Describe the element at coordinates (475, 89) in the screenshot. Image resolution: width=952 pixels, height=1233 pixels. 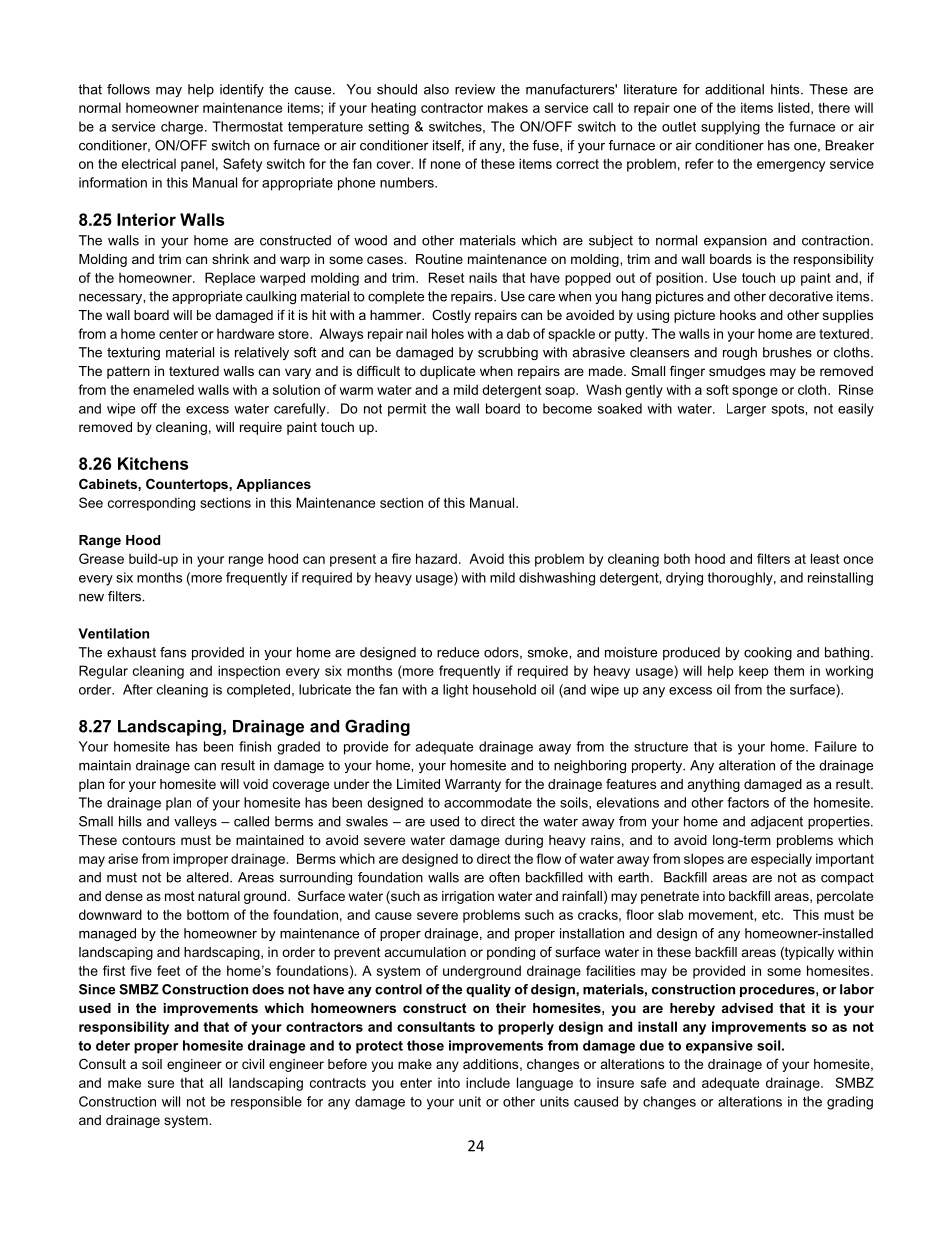
I see `review` at that location.
